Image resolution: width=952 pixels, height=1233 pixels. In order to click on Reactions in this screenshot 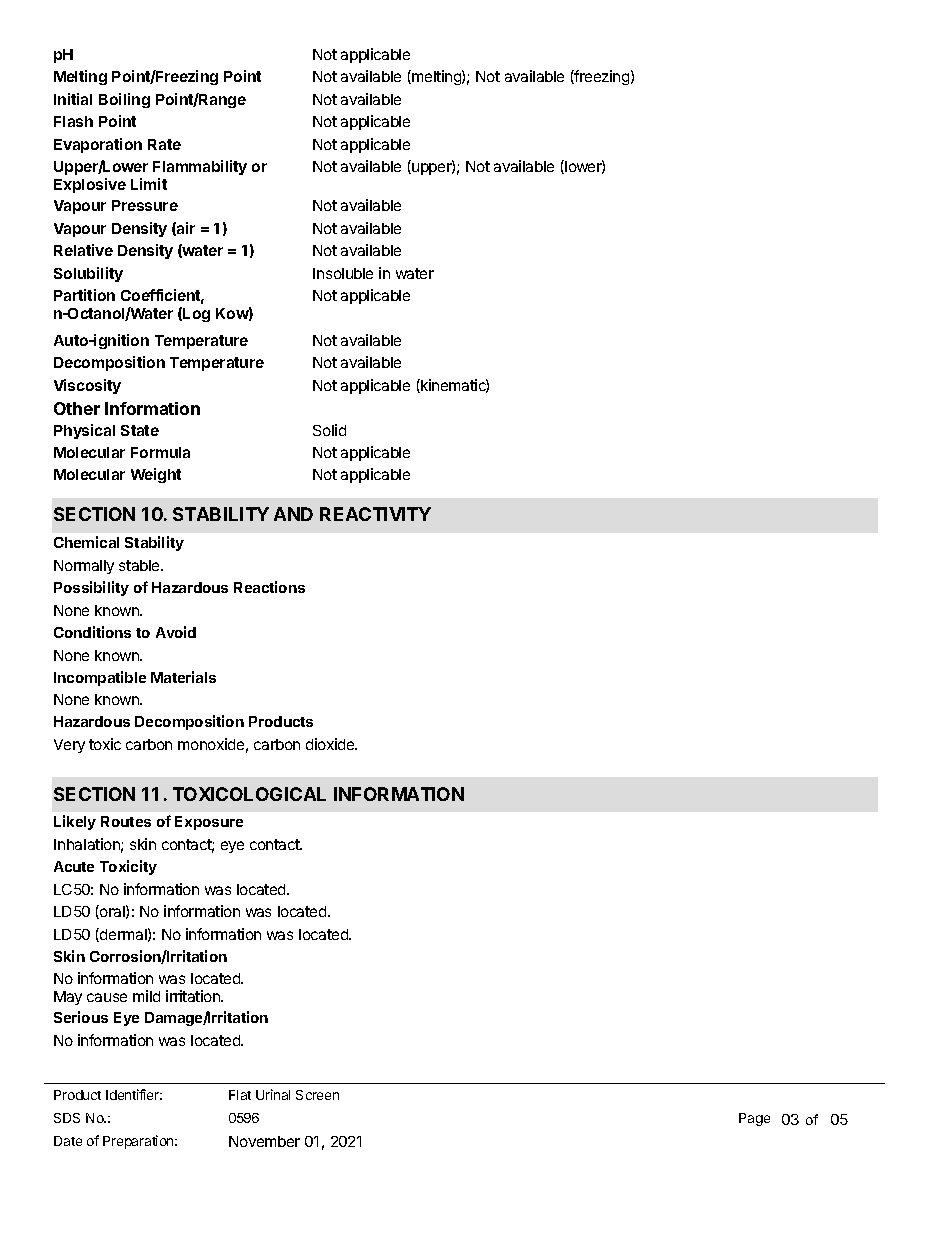, I will do `click(269, 587)`.
